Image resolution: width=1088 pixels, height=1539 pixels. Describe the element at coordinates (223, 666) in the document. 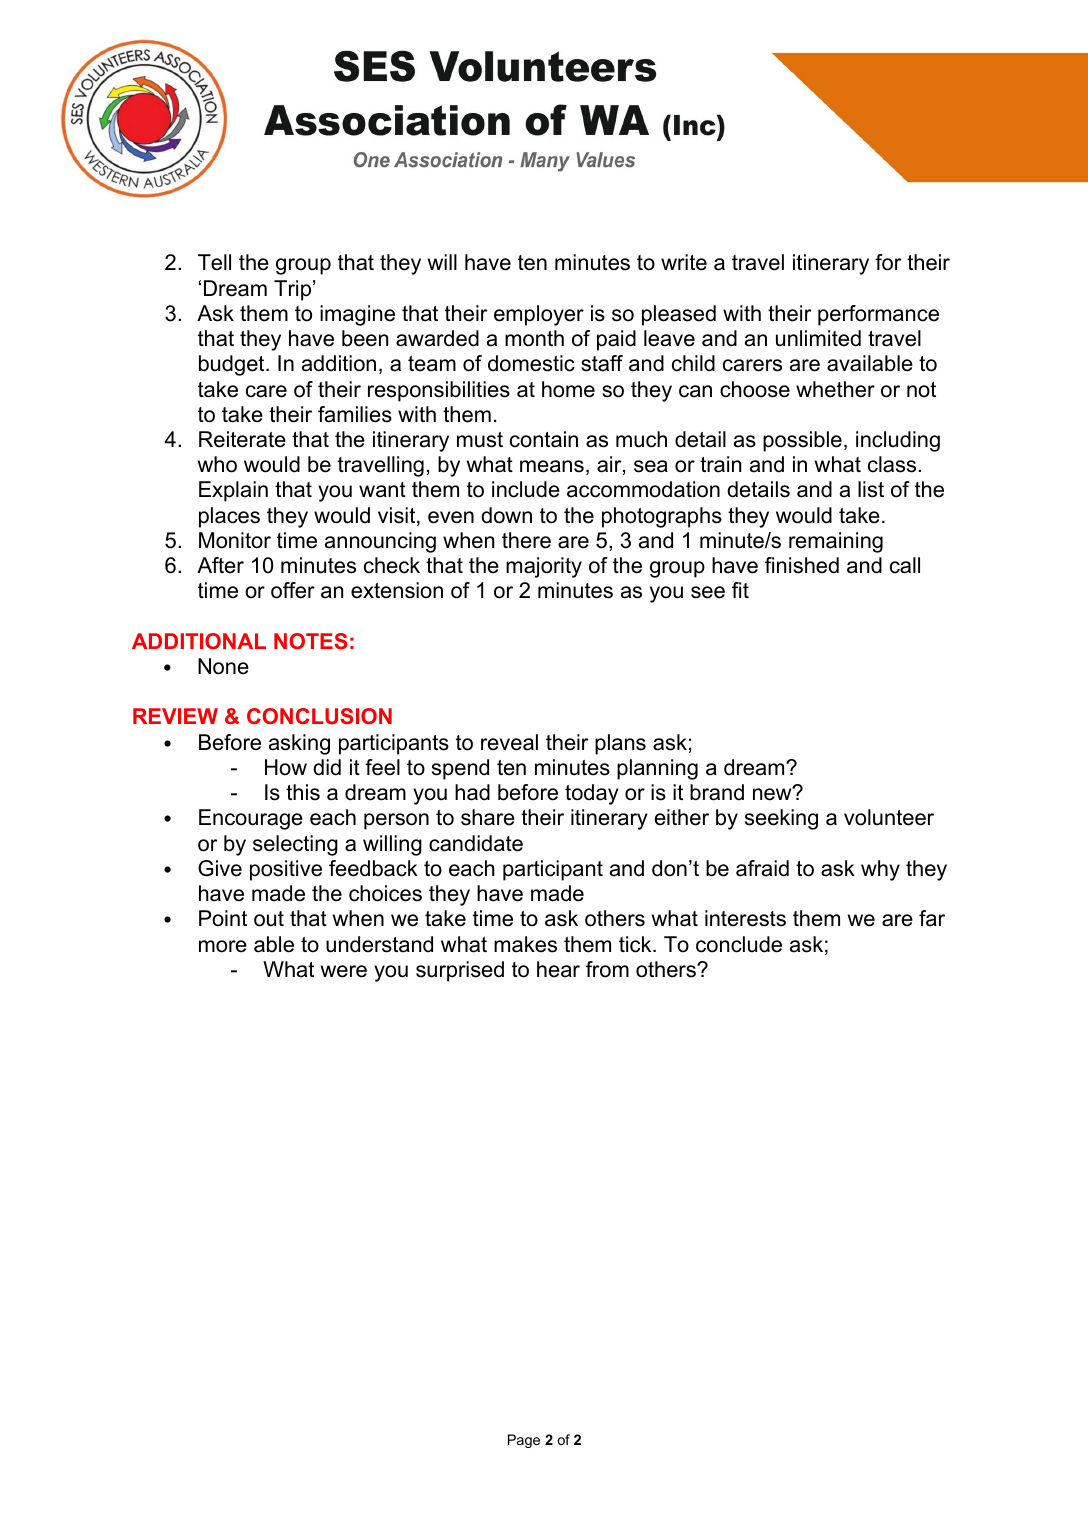

I see `None` at that location.
